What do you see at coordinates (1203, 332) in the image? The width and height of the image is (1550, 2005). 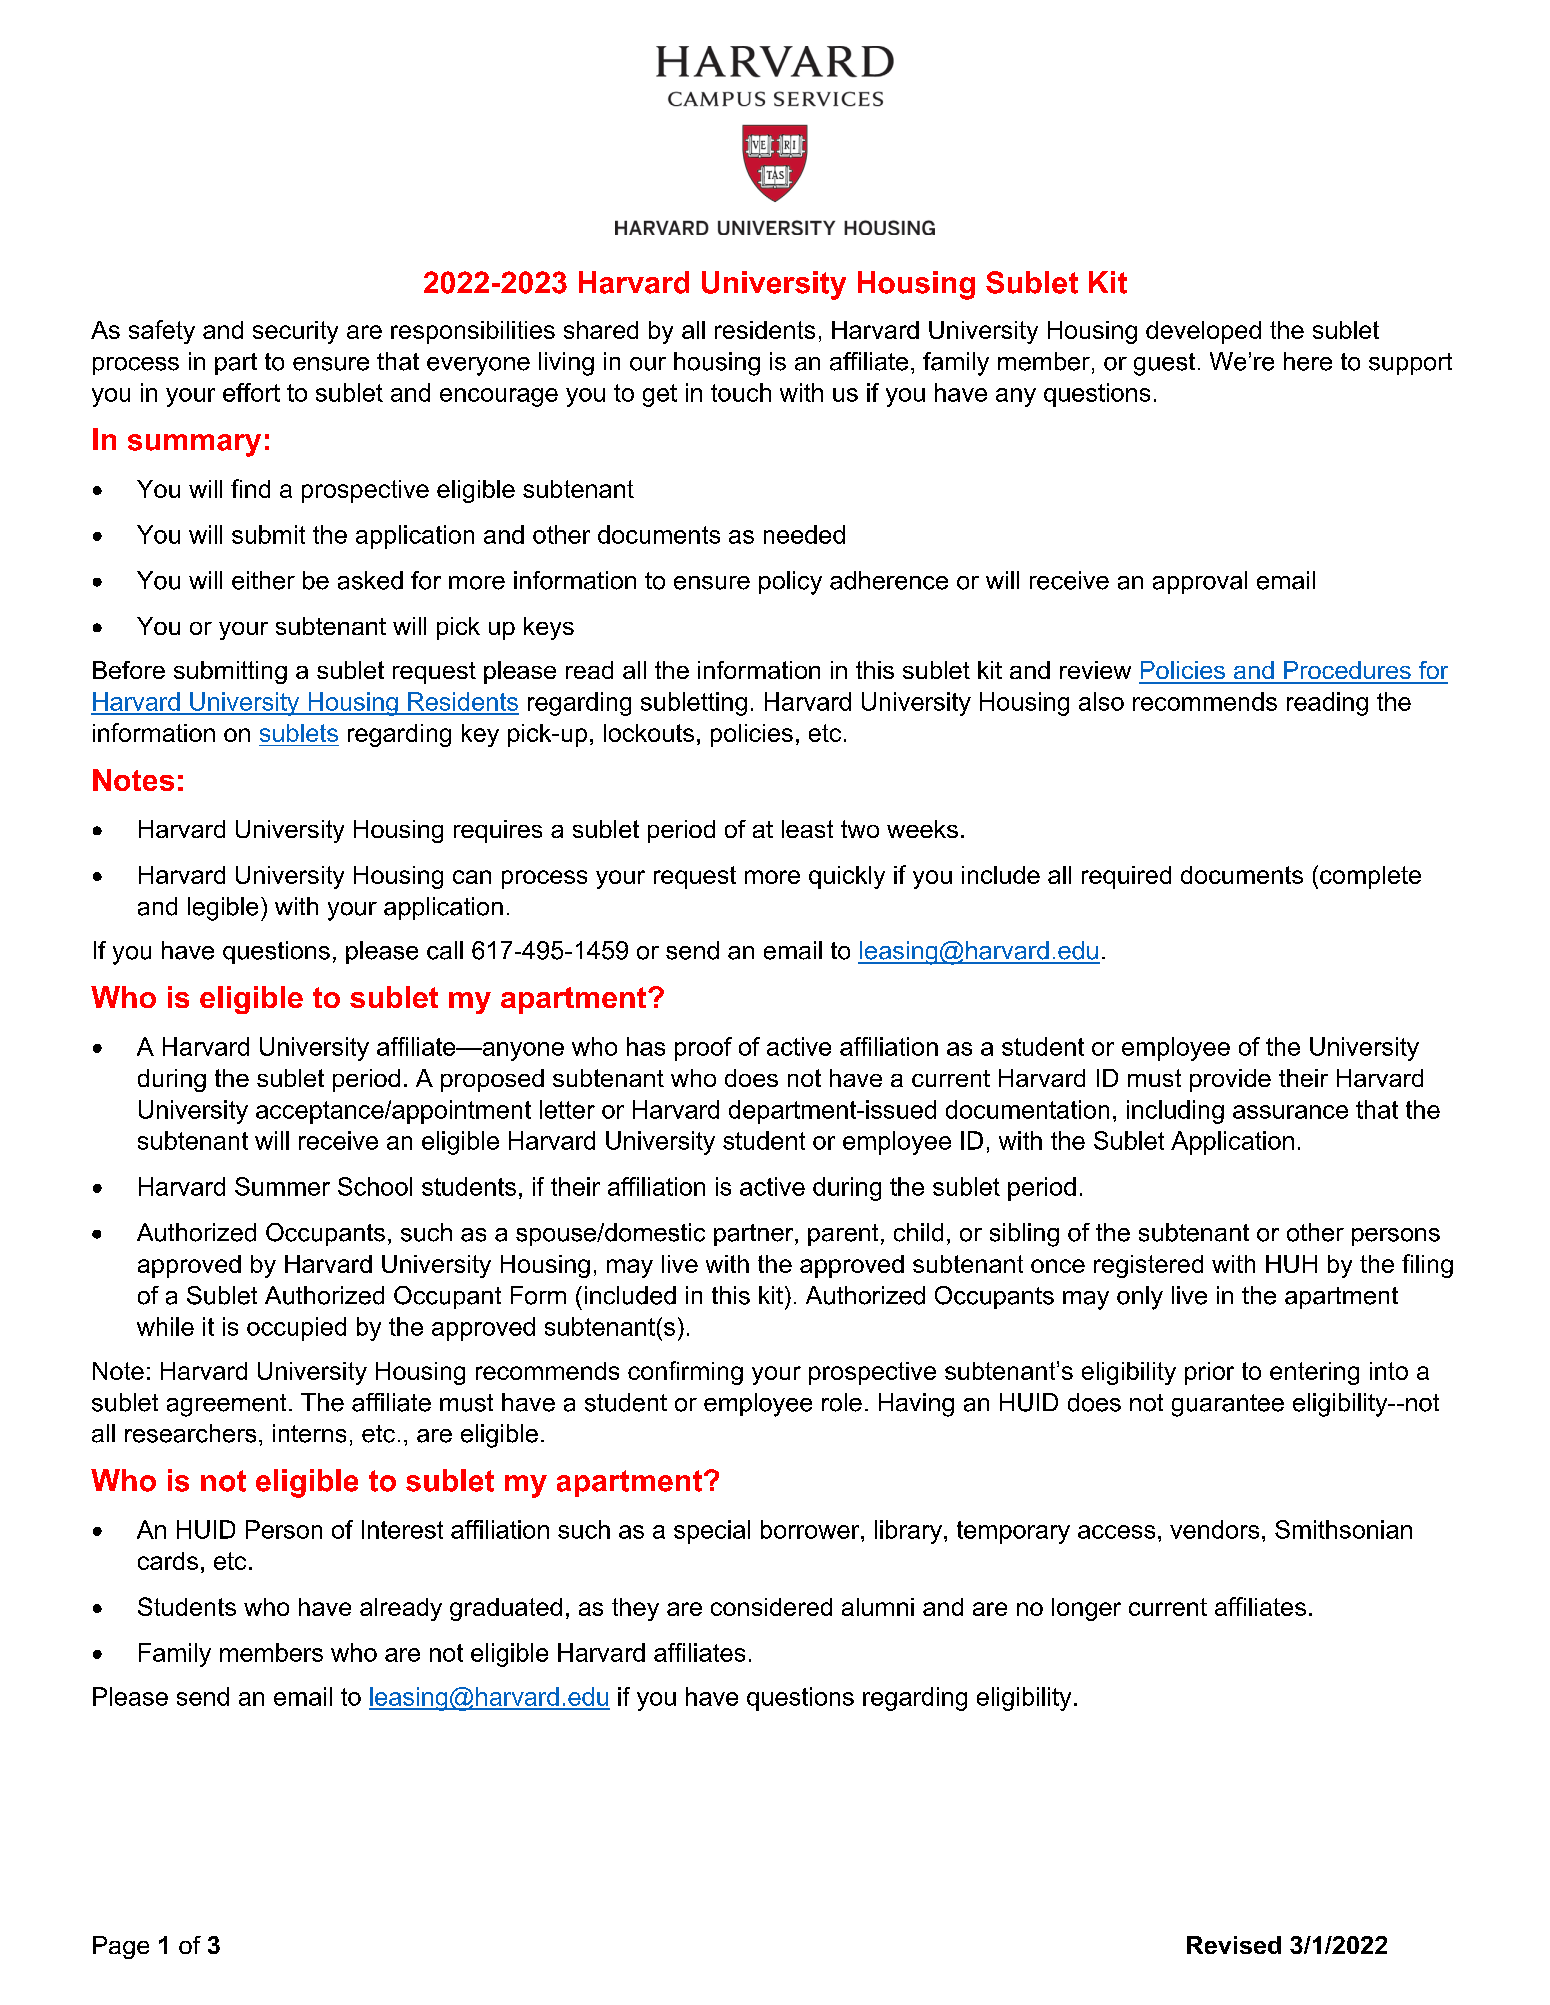 I see `developed` at bounding box center [1203, 332].
